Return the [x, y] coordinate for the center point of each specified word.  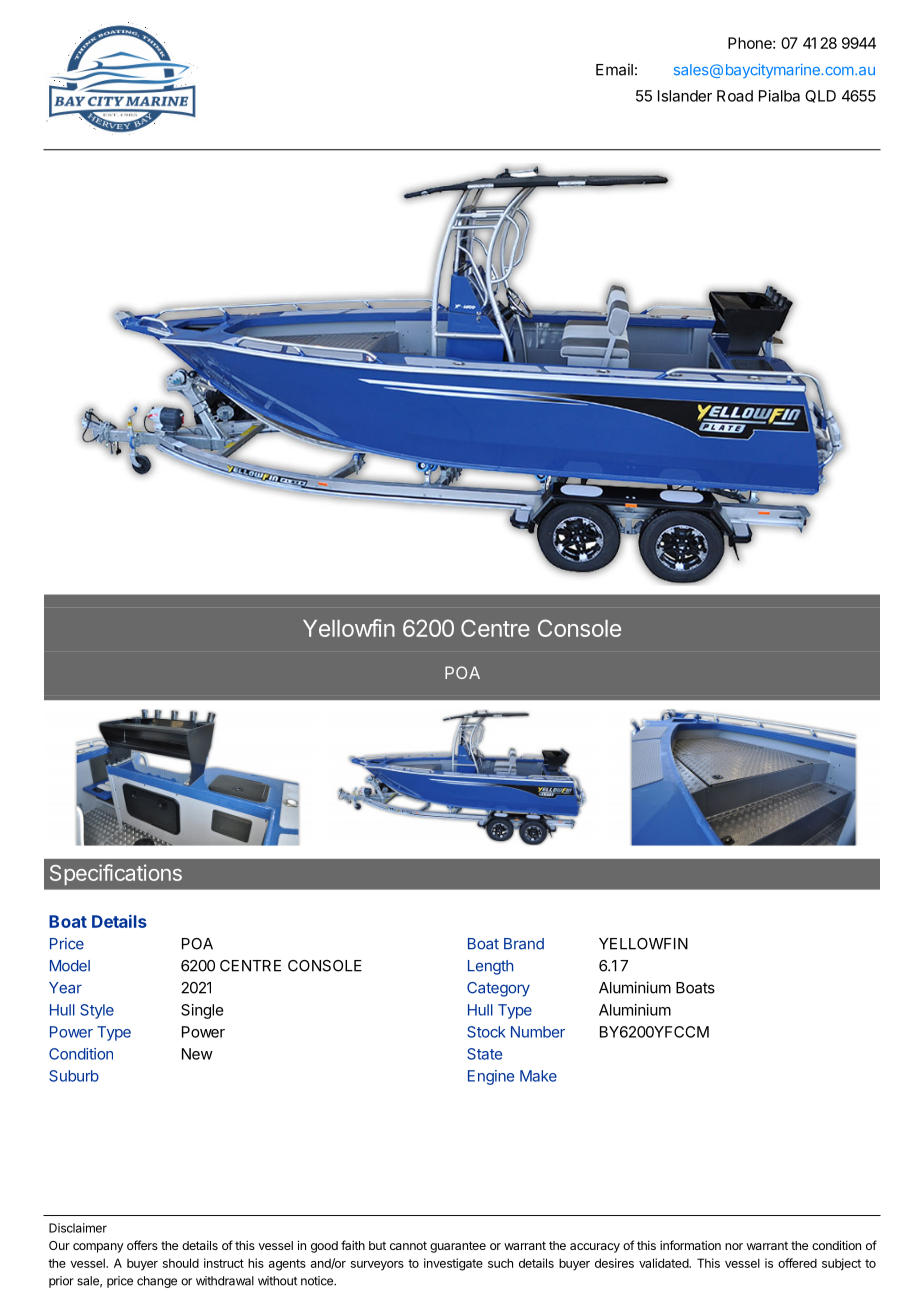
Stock [486, 1032]
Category [498, 989]
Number [538, 1032]
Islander [685, 96]
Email [614, 69]
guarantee [458, 1247]
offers [142, 1245]
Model [70, 966]
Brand [524, 944]
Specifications [116, 874]
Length [490, 967]
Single [202, 1011]
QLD [820, 96]
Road [735, 96]
